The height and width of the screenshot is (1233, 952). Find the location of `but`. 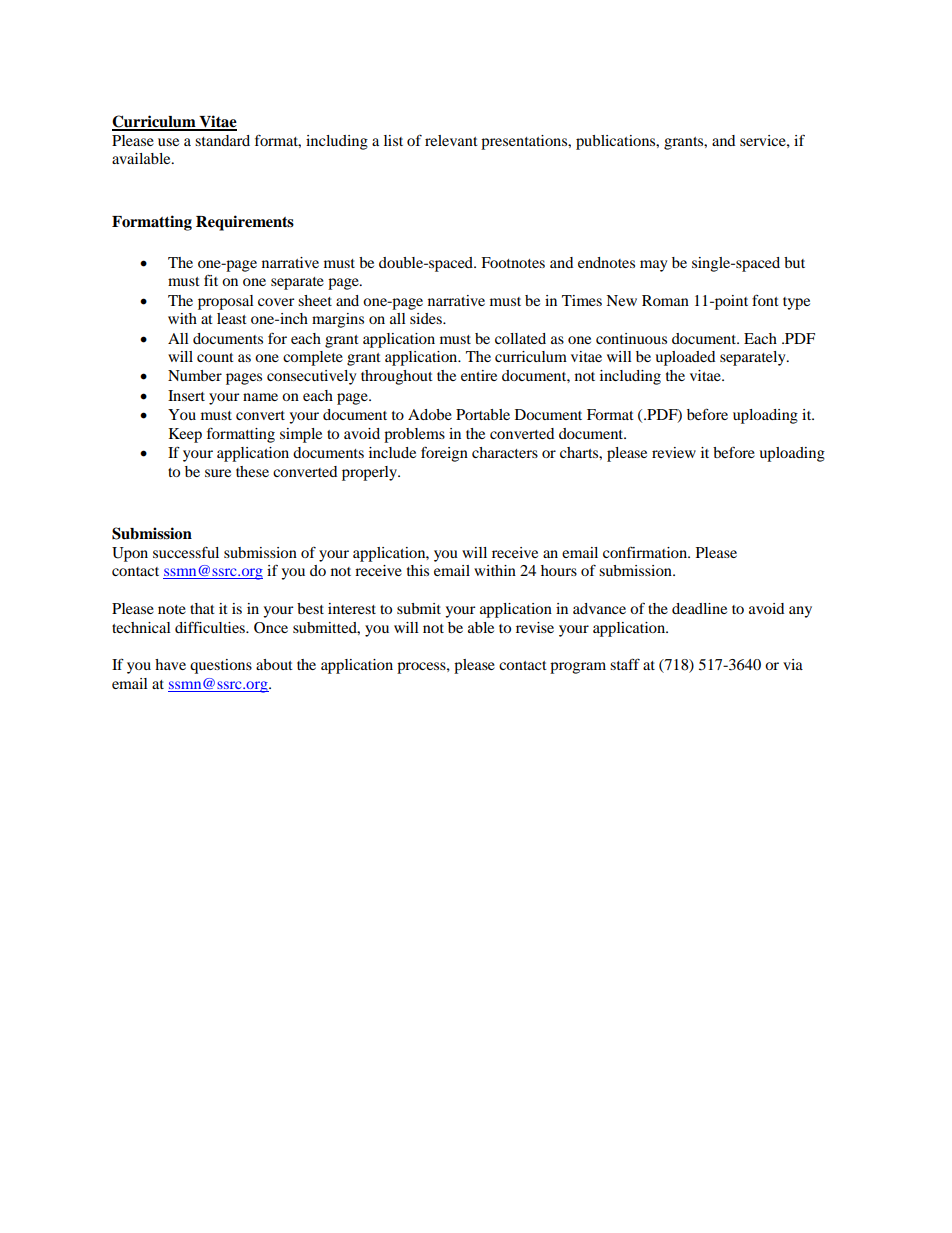

but is located at coordinates (794, 262).
